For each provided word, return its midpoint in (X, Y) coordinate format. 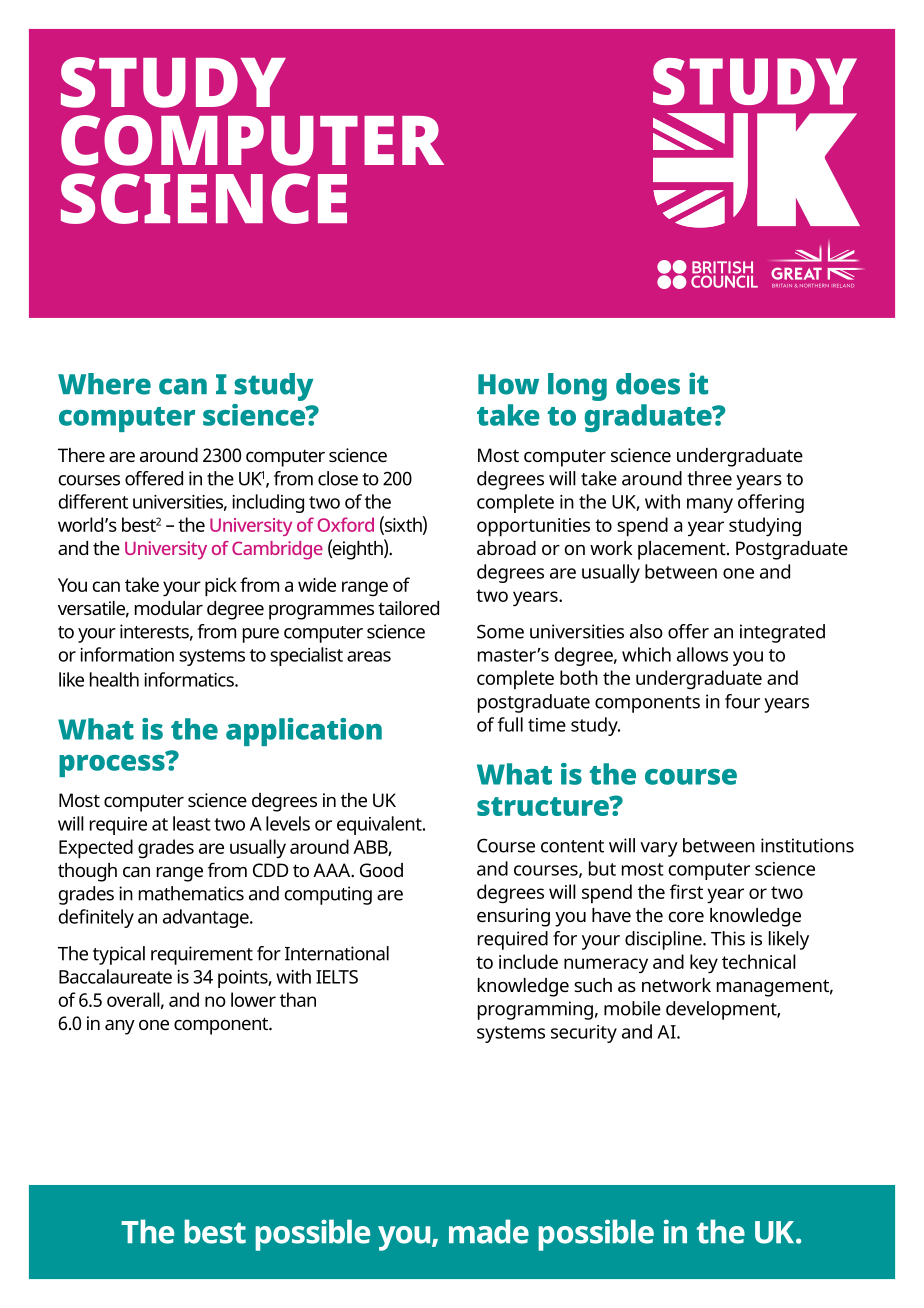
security (584, 1034)
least (192, 823)
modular (169, 608)
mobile (632, 1008)
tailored (408, 608)
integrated (782, 633)
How (508, 384)
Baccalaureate (115, 976)
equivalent (380, 825)
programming (535, 1010)
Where (104, 384)
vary (659, 849)
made (489, 1231)
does (648, 384)
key (704, 964)
